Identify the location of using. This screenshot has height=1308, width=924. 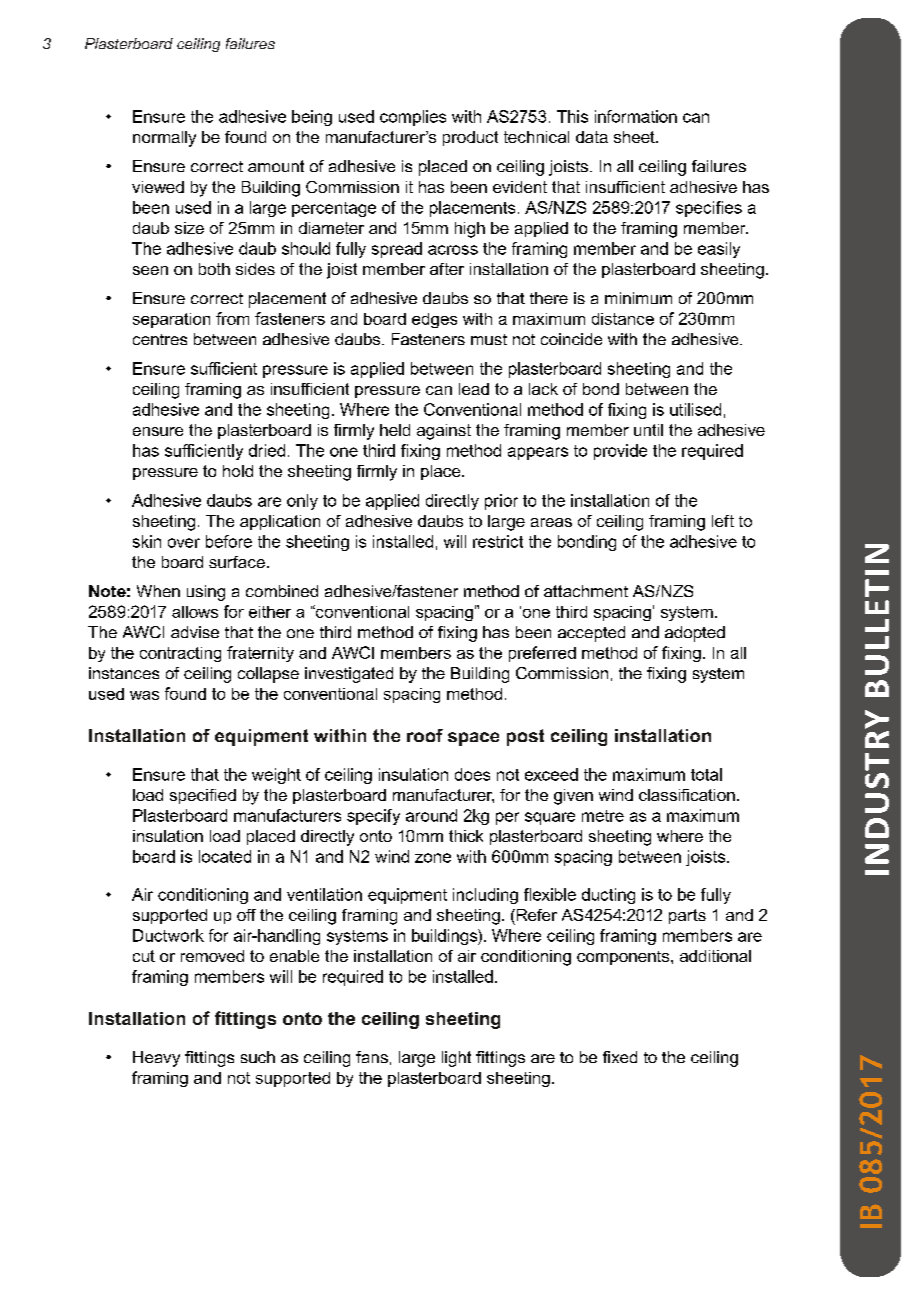
(206, 593).
